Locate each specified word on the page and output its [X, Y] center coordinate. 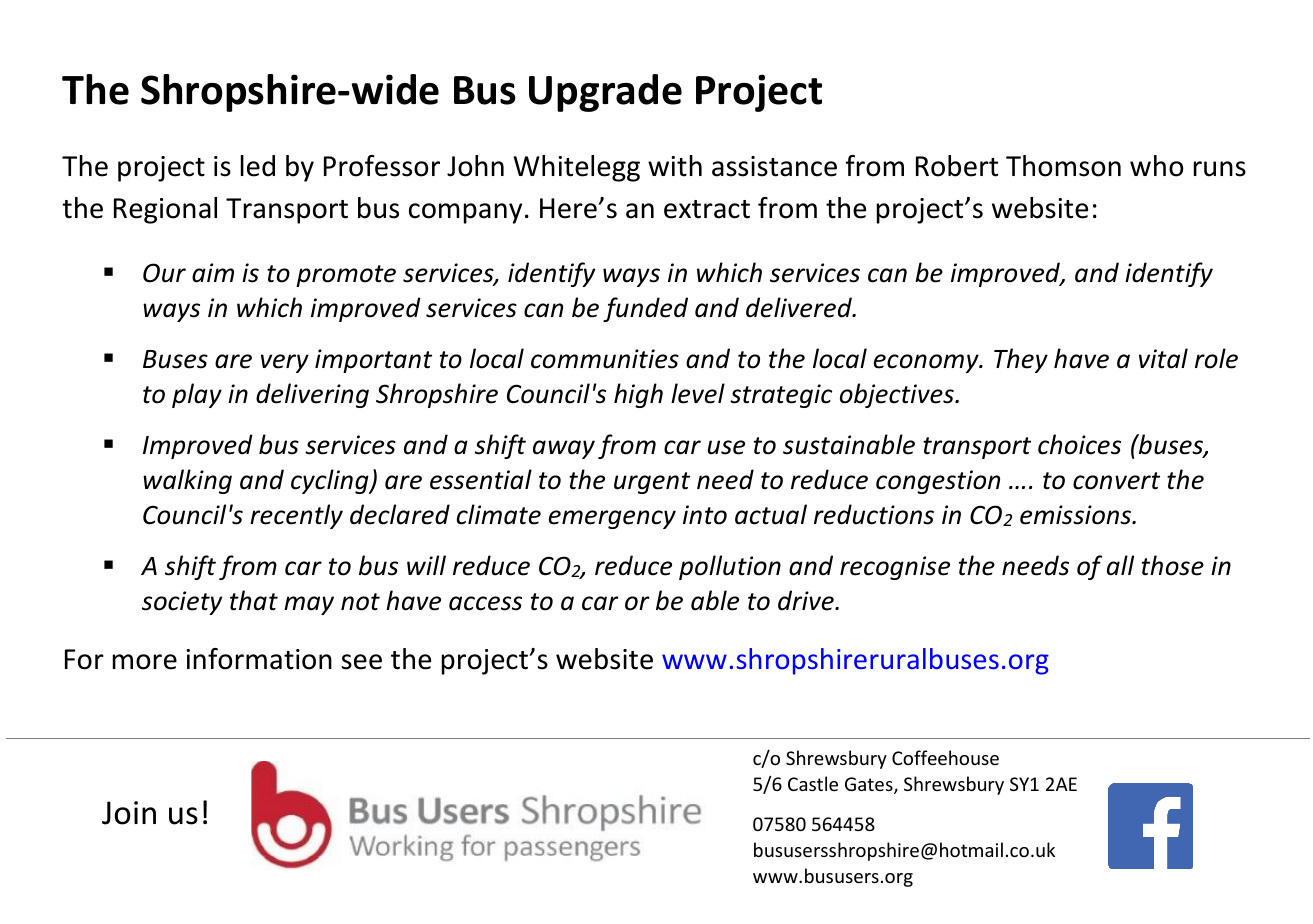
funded [645, 309]
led [258, 166]
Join [129, 813]
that [254, 600]
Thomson [1063, 166]
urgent [652, 483]
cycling [331, 481]
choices [1079, 444]
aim [213, 273]
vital [1163, 358]
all [1120, 565]
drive [807, 600]
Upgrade [605, 93]
